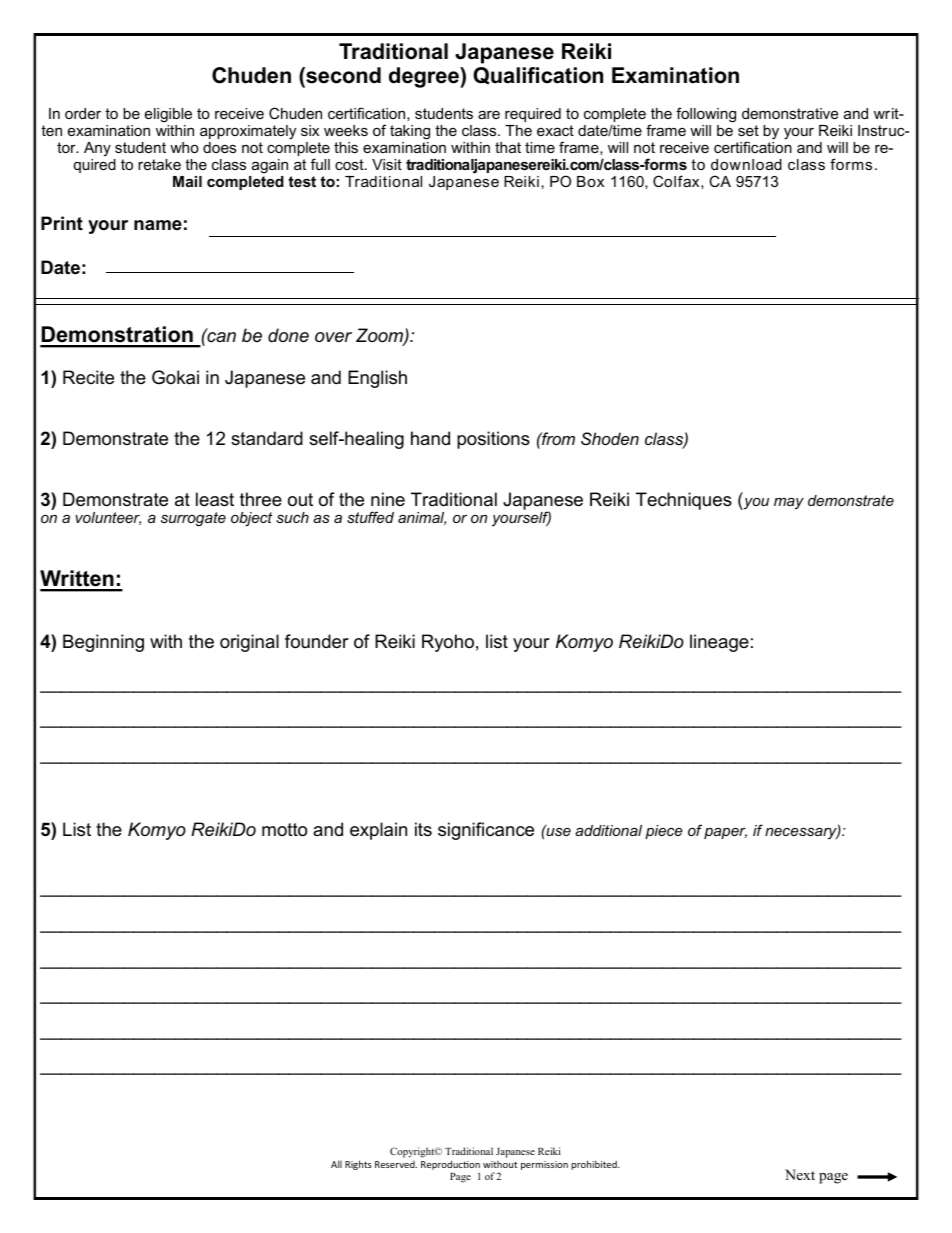 Image resolution: width=952 pixels, height=1233 pixels. What do you see at coordinates (719, 643) in the page?
I see `lineage` at bounding box center [719, 643].
